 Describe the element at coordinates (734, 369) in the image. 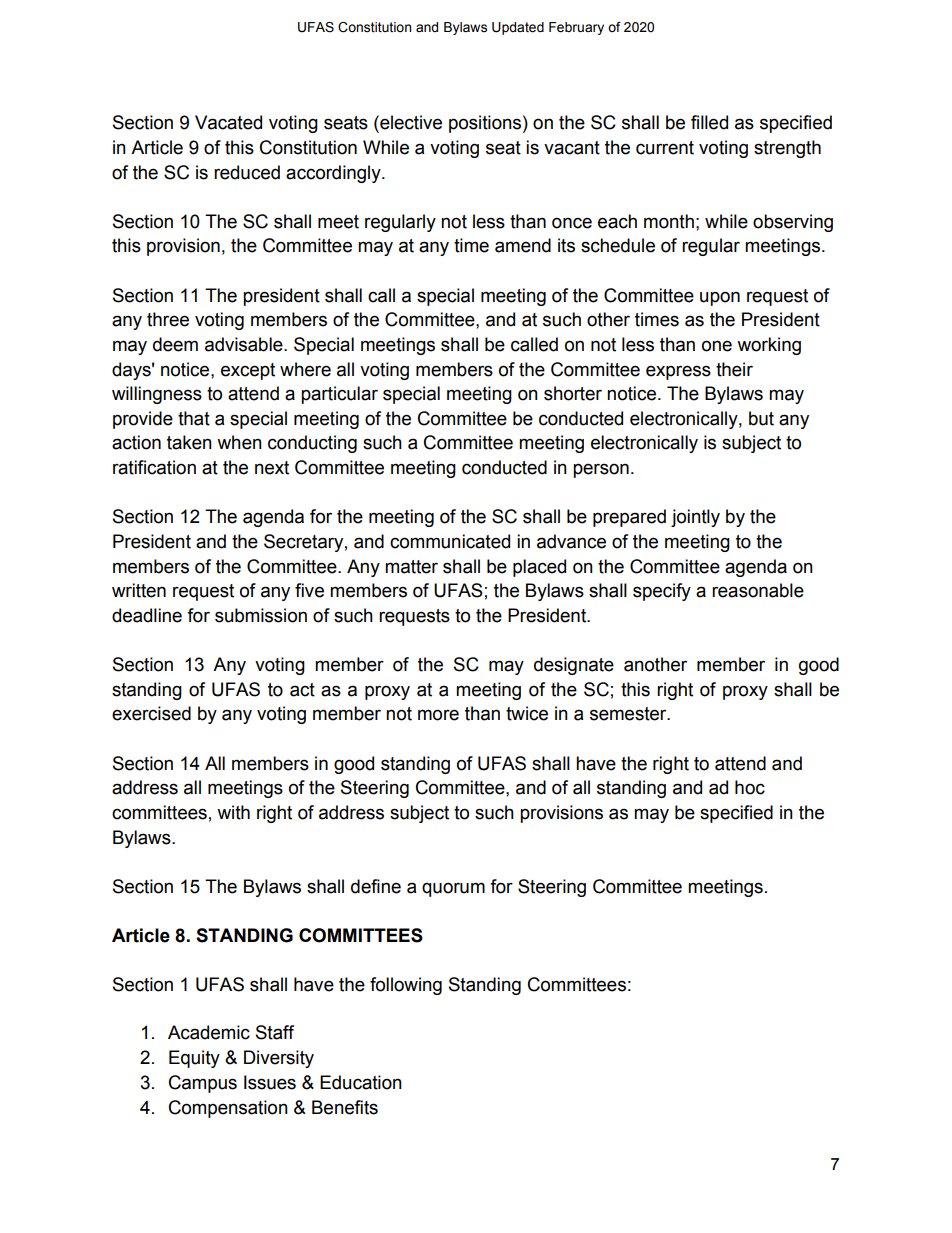

I see `their` at that location.
